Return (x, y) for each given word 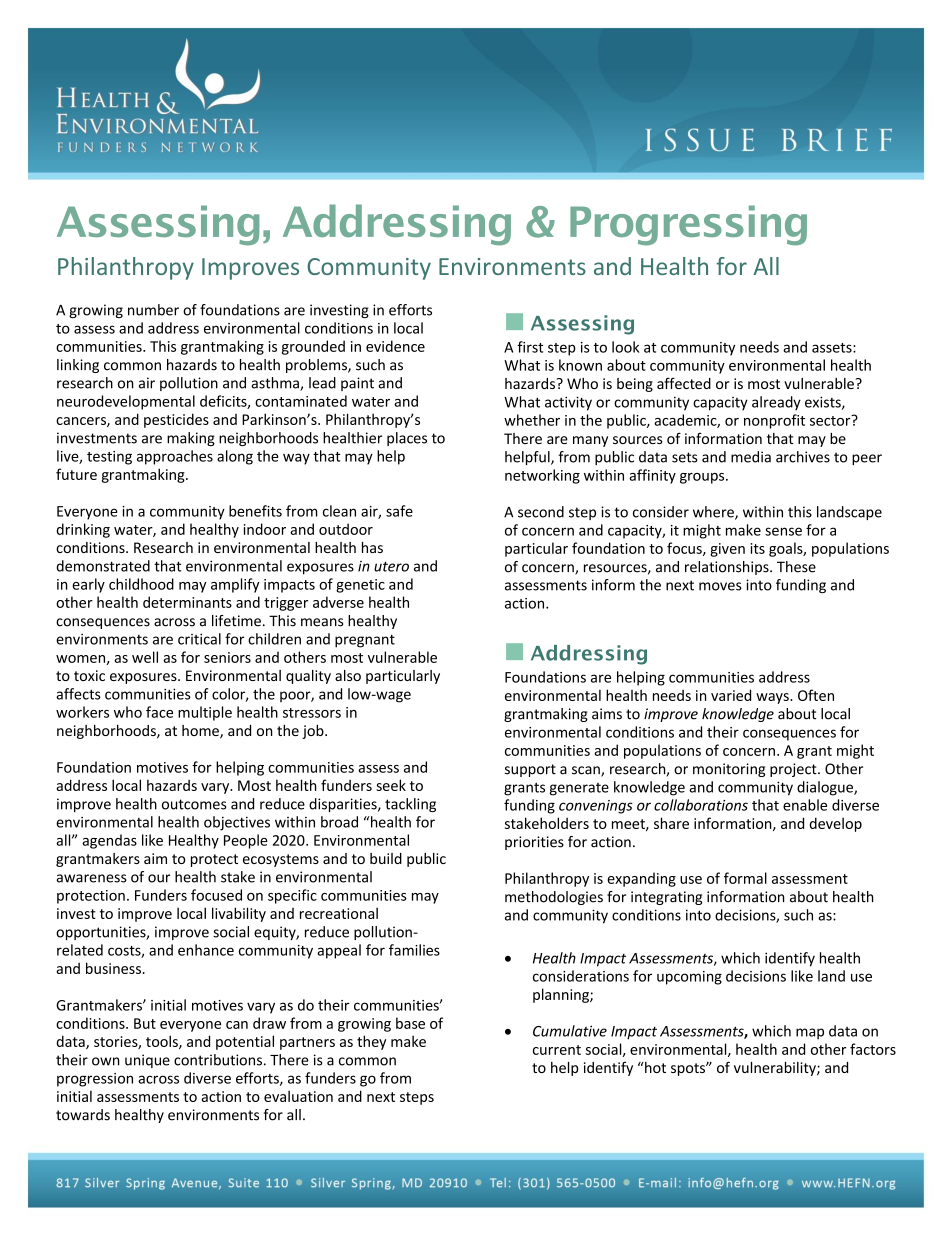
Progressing (688, 225)
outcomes (194, 804)
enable (805, 805)
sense (783, 531)
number (153, 310)
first (530, 347)
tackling (410, 805)
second (541, 512)
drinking (83, 530)
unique (147, 1061)
